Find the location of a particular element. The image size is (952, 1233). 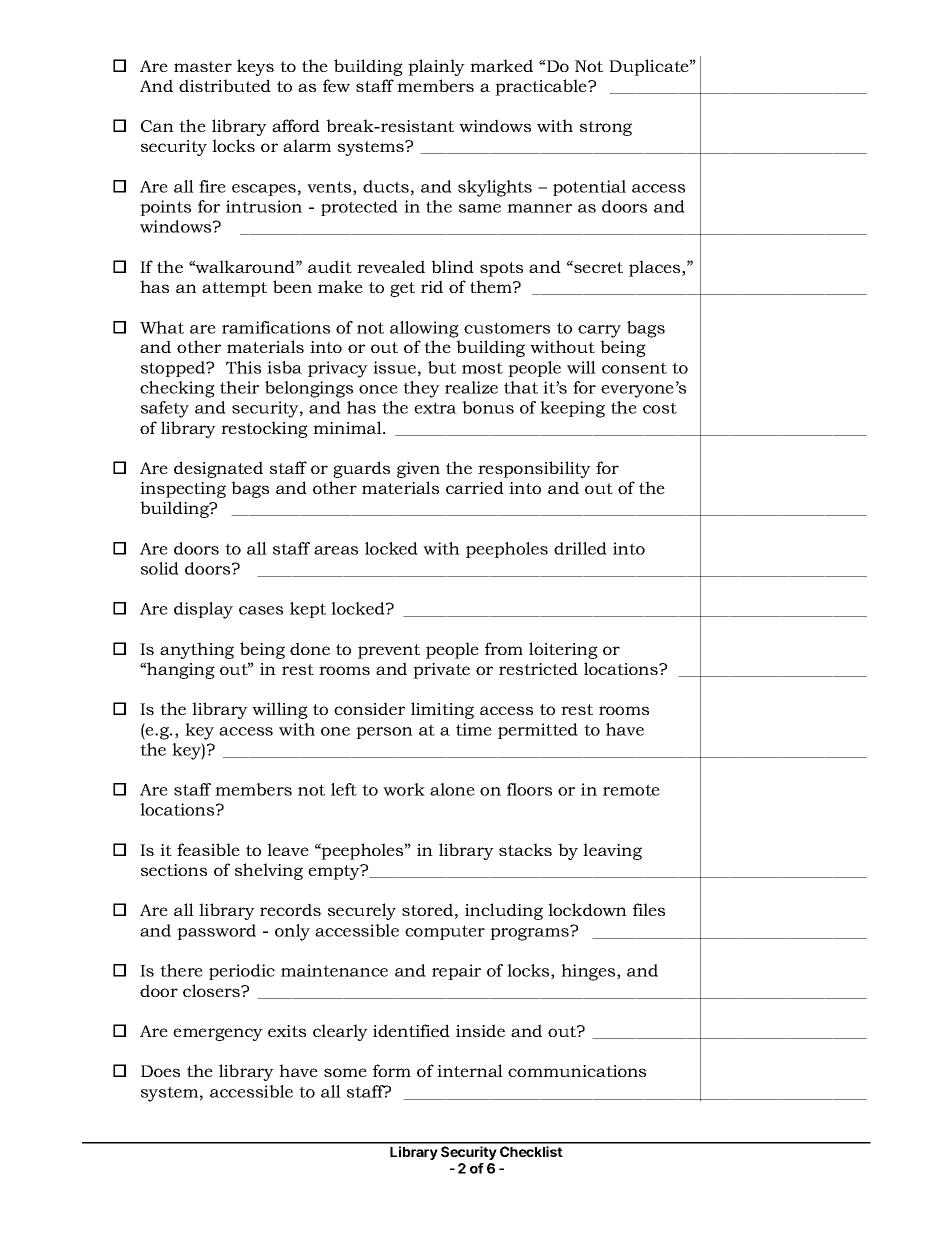

prevent is located at coordinates (389, 651).
